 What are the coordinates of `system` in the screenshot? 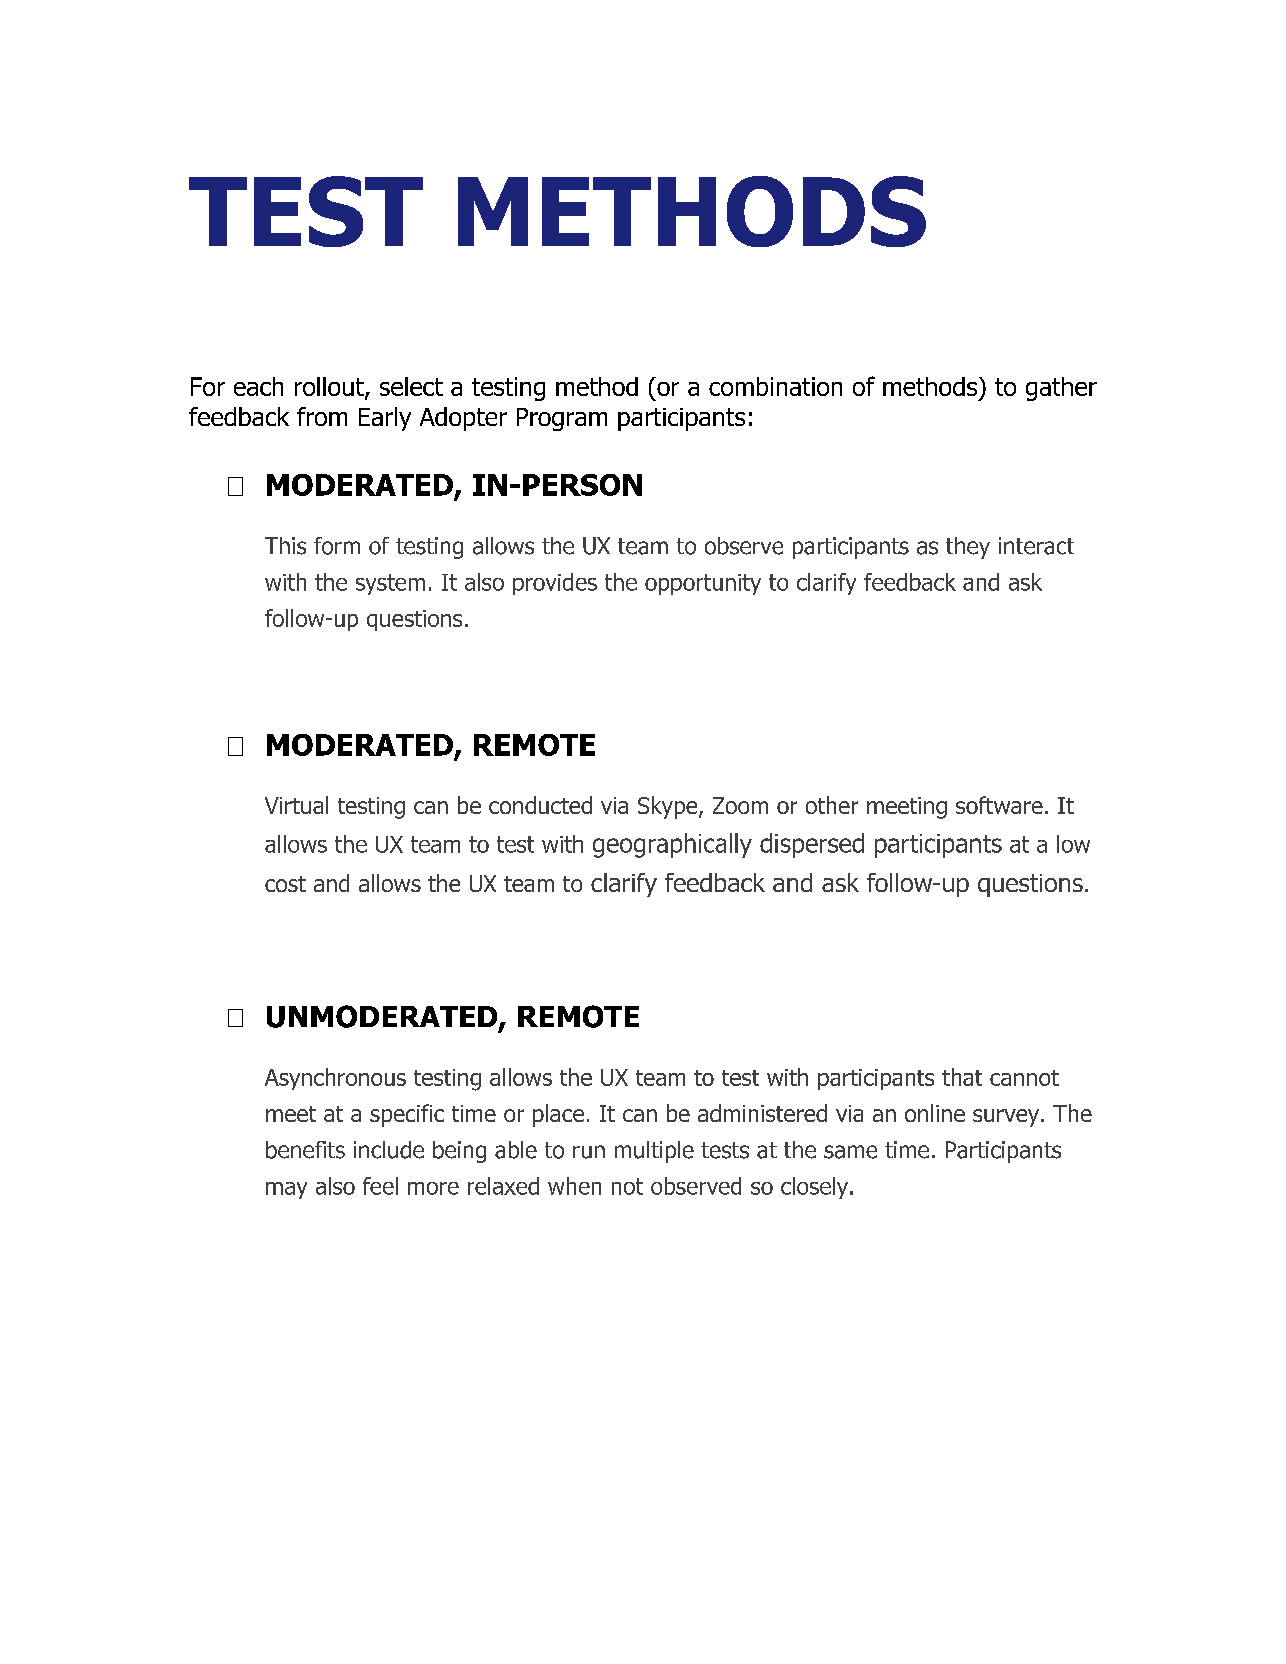 It's located at (390, 584).
